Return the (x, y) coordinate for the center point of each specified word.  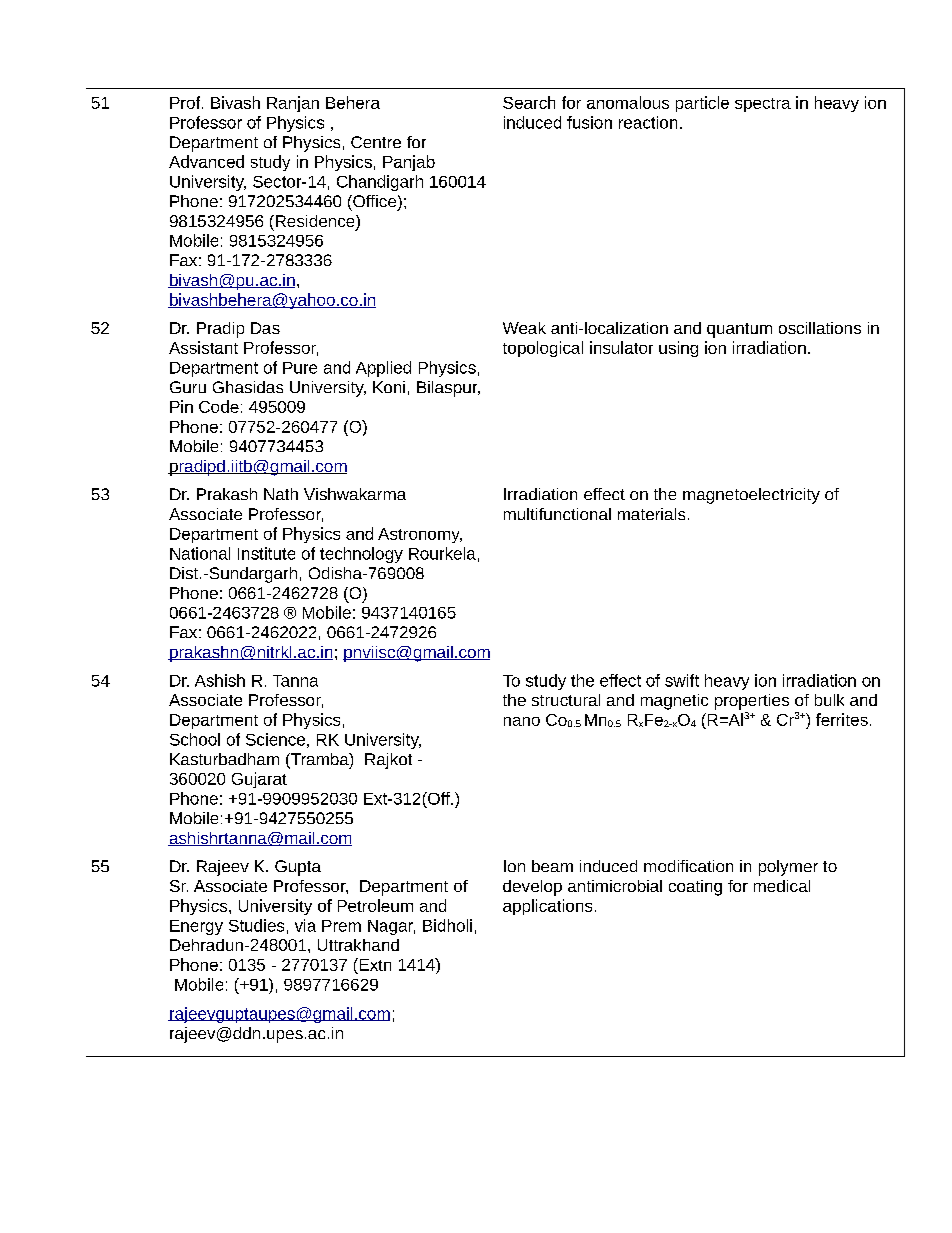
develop (532, 888)
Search (529, 102)
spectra (763, 105)
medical (782, 886)
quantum (739, 330)
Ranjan (293, 104)
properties (752, 702)
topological (543, 349)
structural (566, 700)
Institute (266, 553)
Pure (300, 368)
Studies (256, 925)
